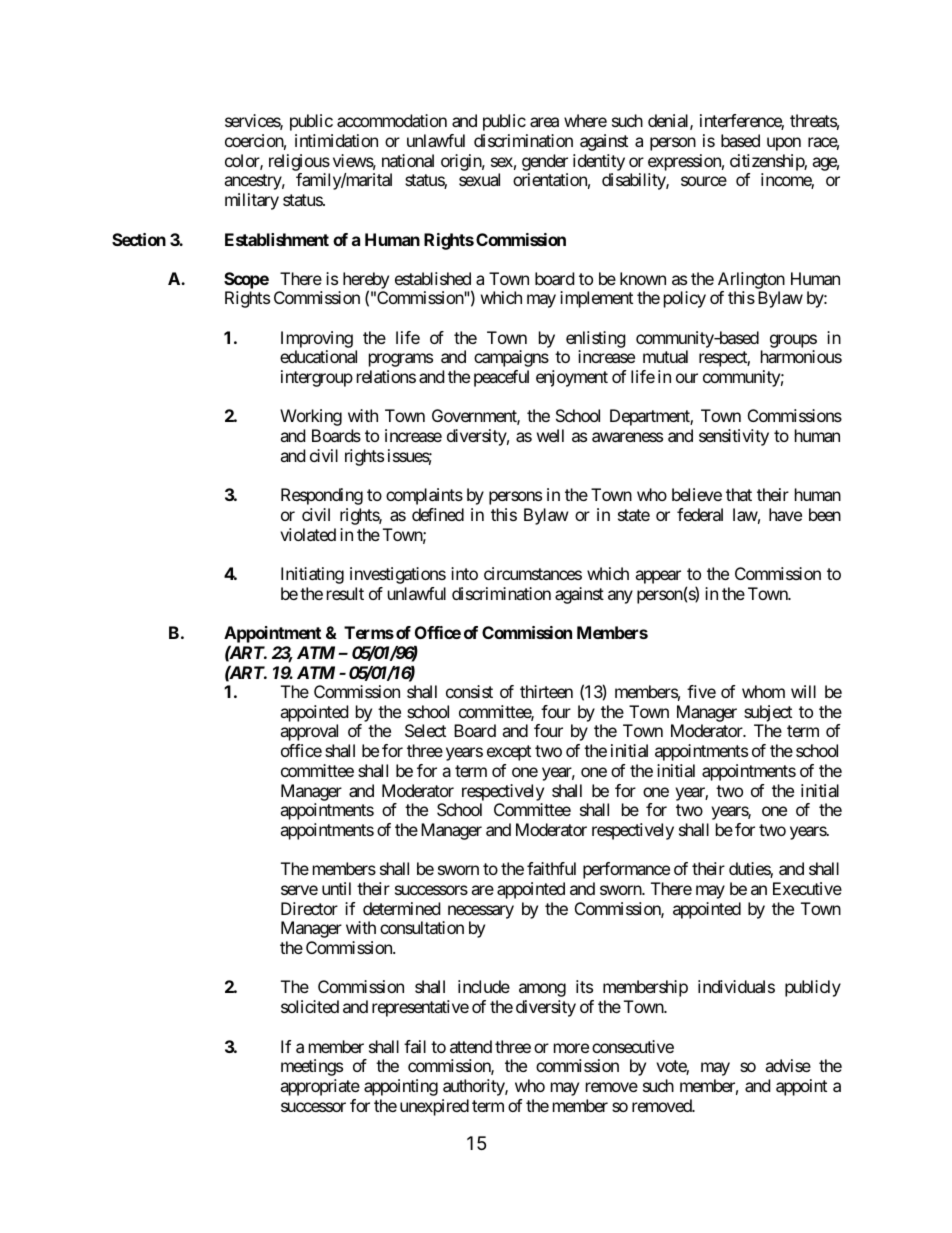  Describe the element at coordinates (739, 494) in the image. I see `that` at that location.
